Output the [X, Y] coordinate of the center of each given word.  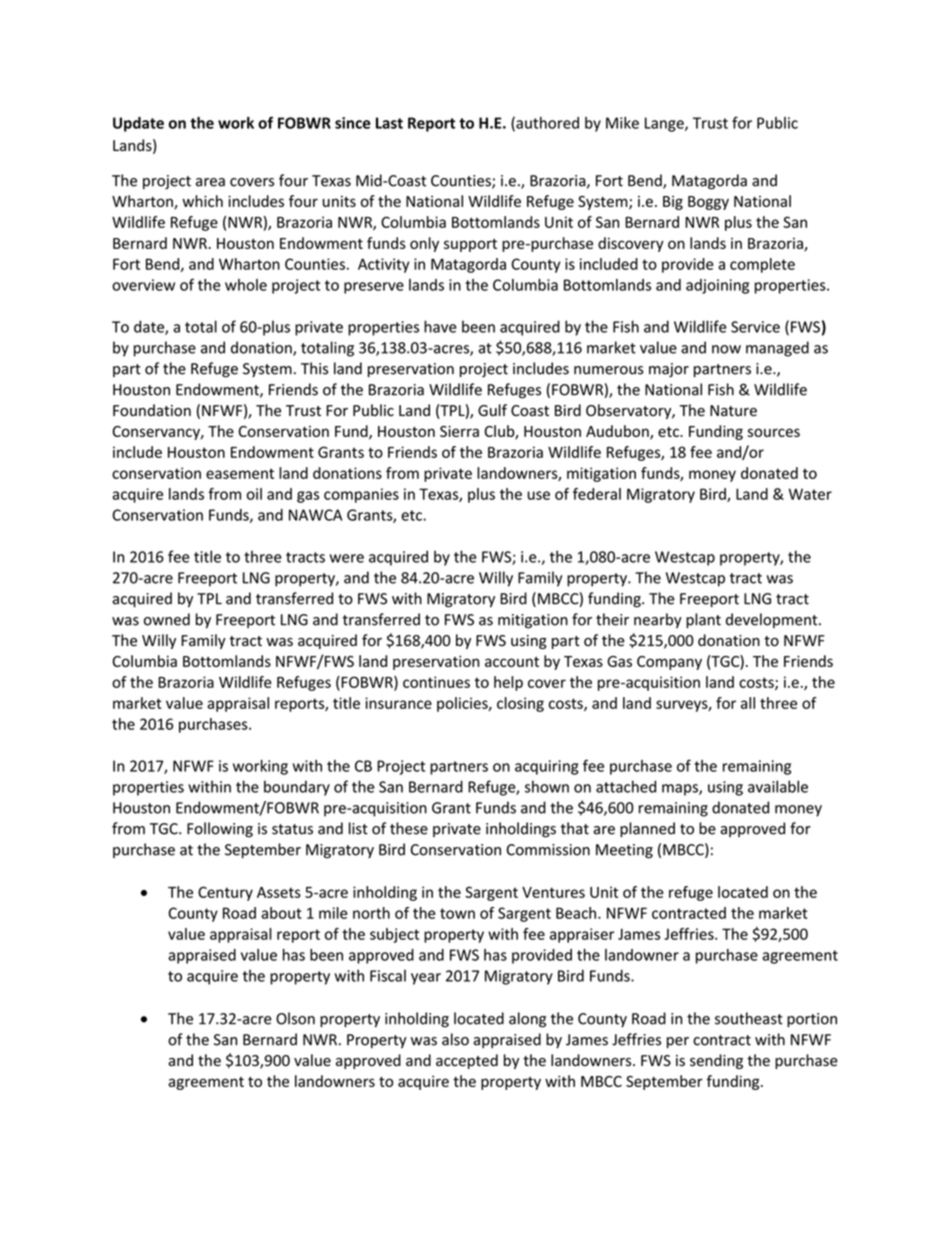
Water [810, 494]
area [210, 182]
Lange [665, 124]
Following [220, 830]
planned [647, 829]
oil [254, 494]
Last [389, 123]
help [508, 683]
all [748, 703]
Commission [548, 850]
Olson [295, 1018]
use [539, 495]
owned [167, 619]
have [440, 326]
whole [246, 285]
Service [755, 327]
